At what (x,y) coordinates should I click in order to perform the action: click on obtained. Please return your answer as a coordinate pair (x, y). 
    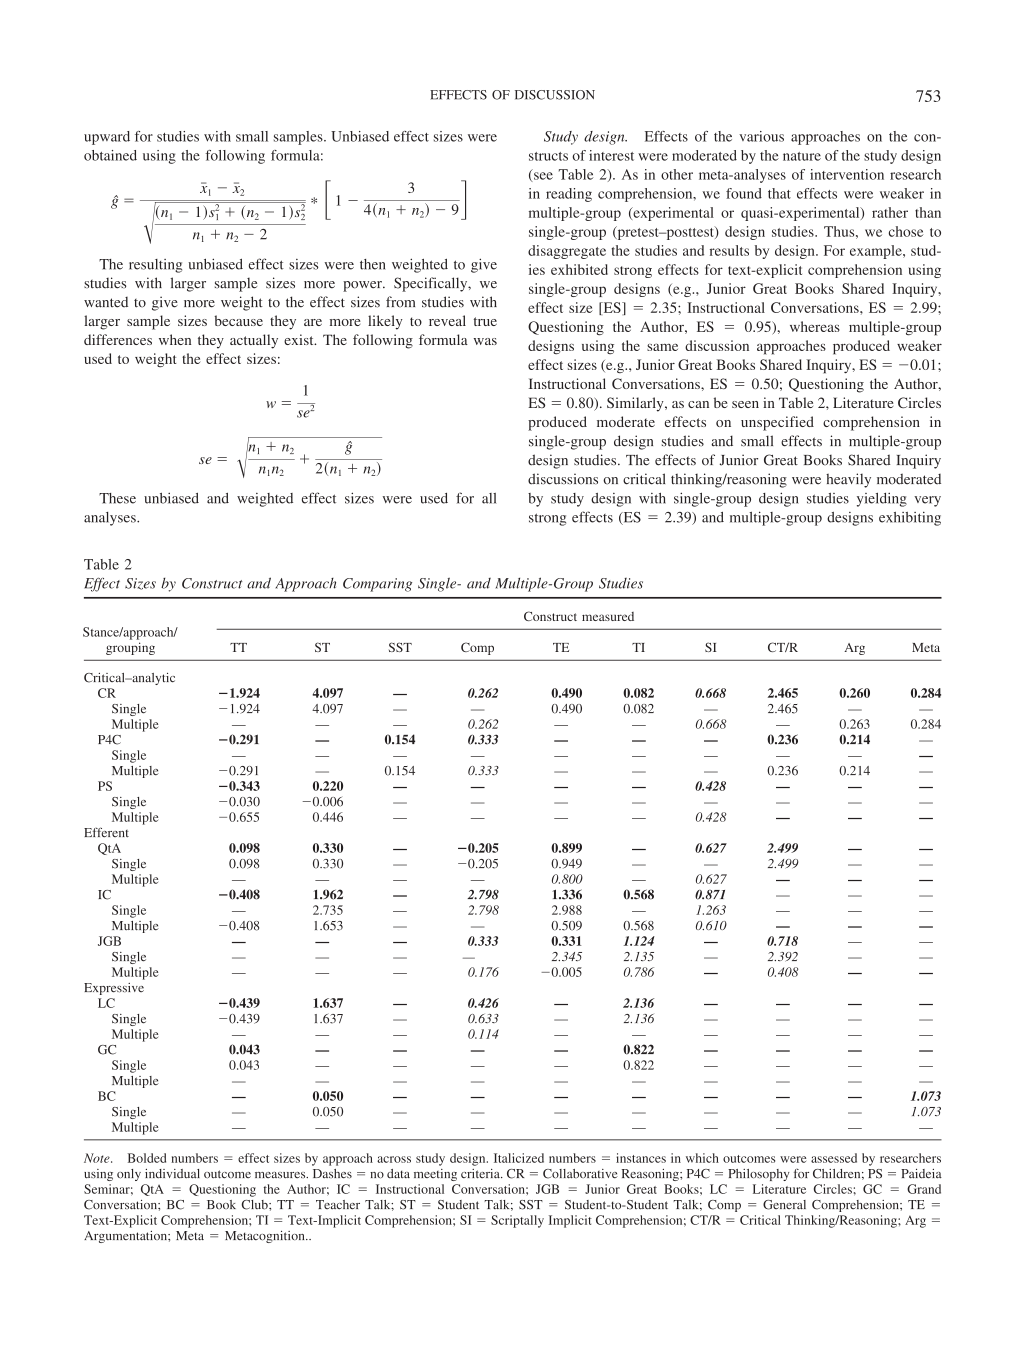
    Looking at the image, I should click on (110, 155).
